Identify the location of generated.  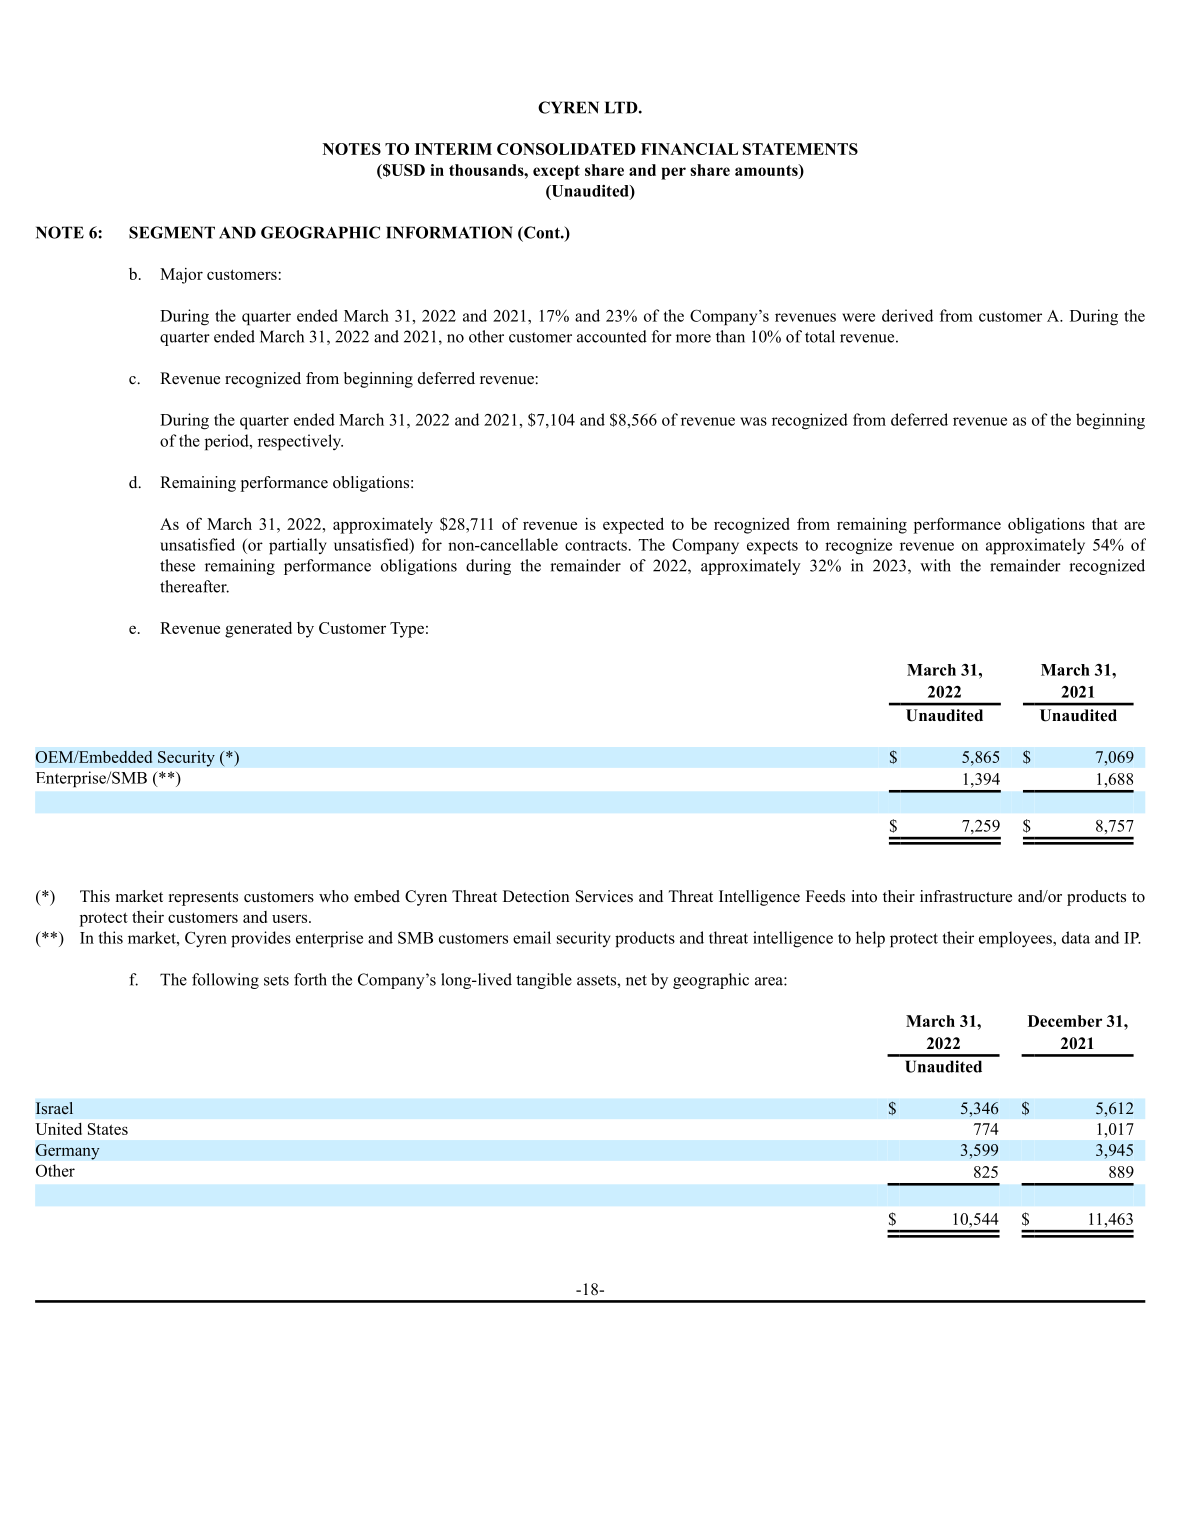
(258, 630).
